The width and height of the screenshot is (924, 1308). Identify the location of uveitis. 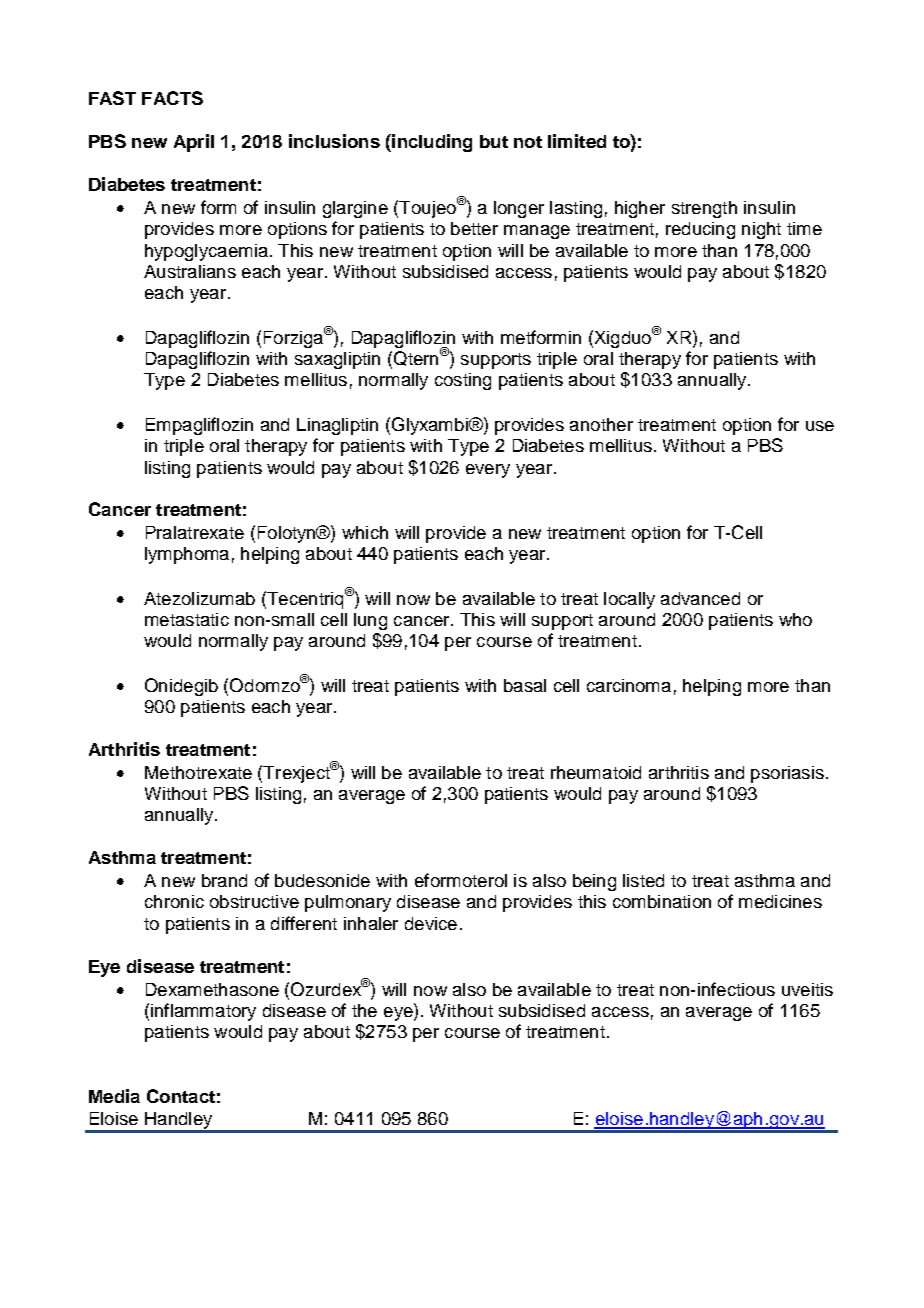
(807, 989).
